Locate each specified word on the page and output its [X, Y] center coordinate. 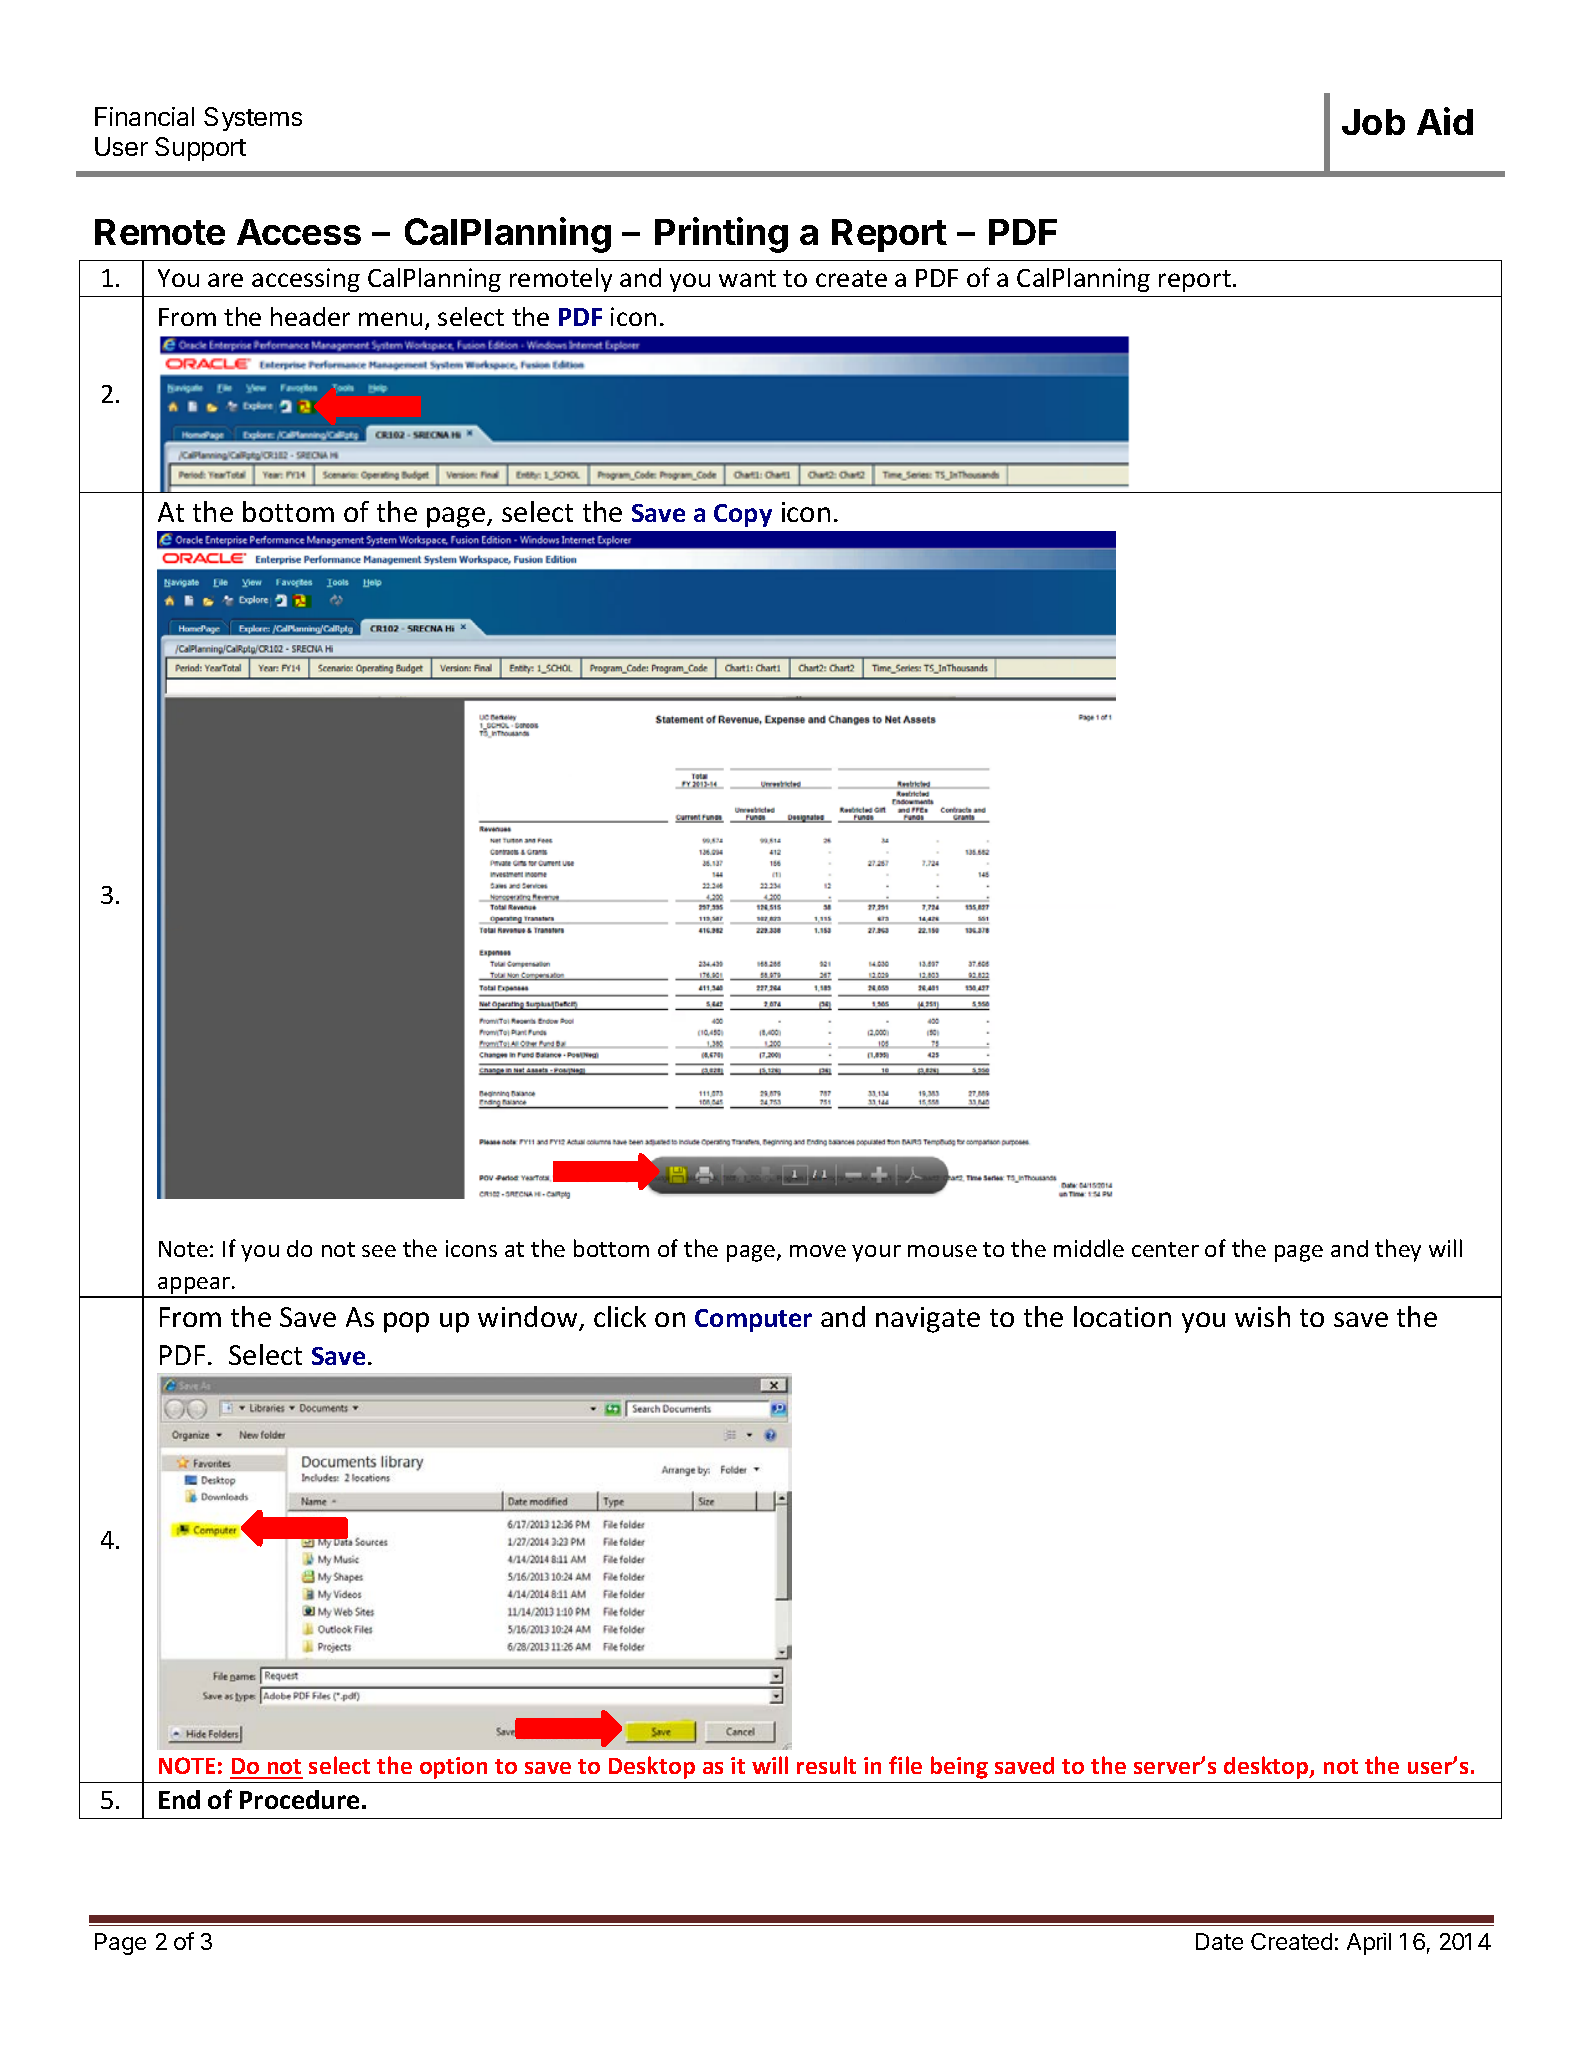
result [826, 1765]
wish [1262, 1316]
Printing [721, 235]
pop [406, 1322]
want [747, 278]
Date [1219, 1941]
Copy [743, 515]
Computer [753, 1320]
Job [1373, 122]
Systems [253, 119]
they [1398, 1250]
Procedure [299, 1799]
